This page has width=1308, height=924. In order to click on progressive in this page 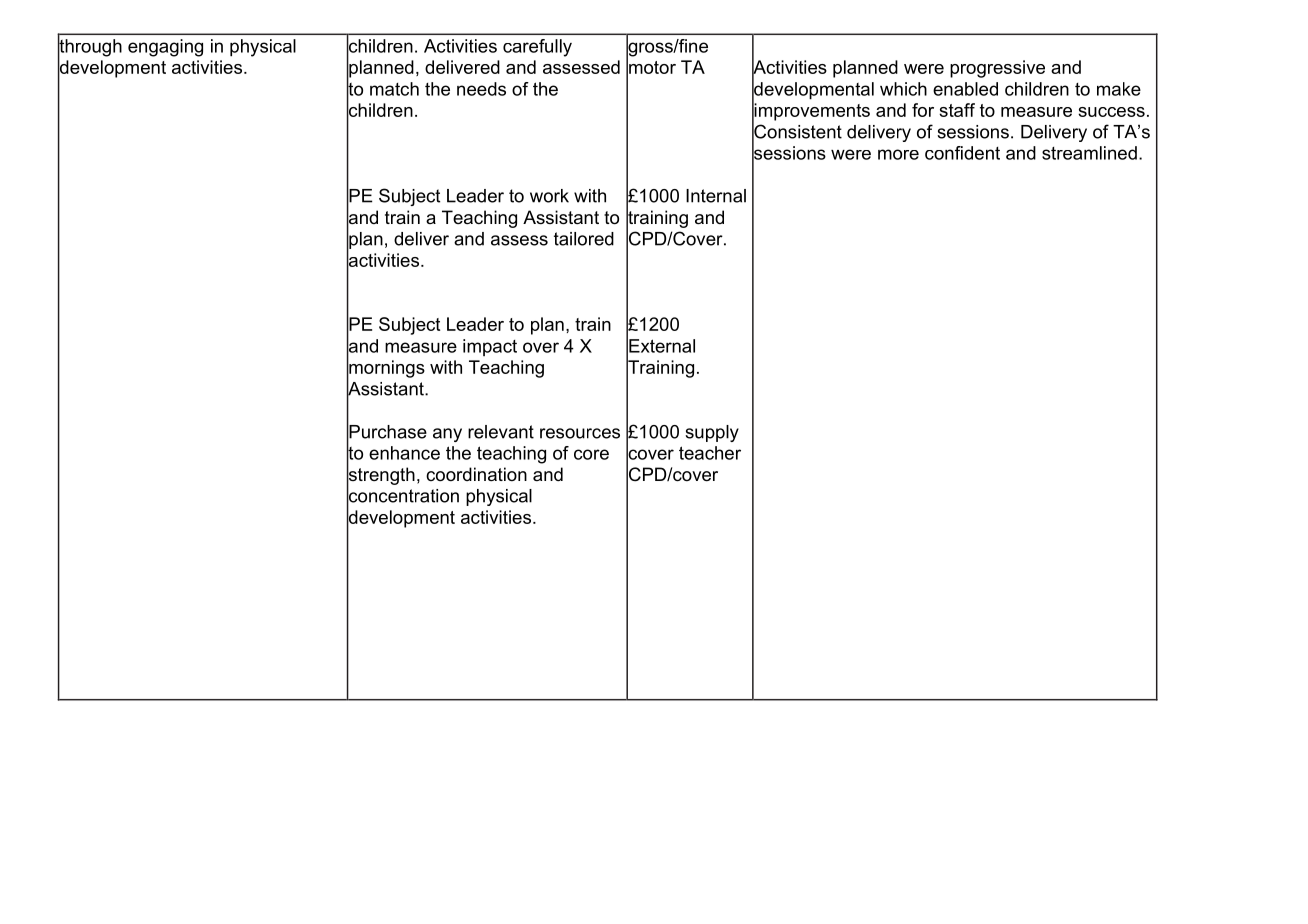, I will do `click(997, 69)`.
